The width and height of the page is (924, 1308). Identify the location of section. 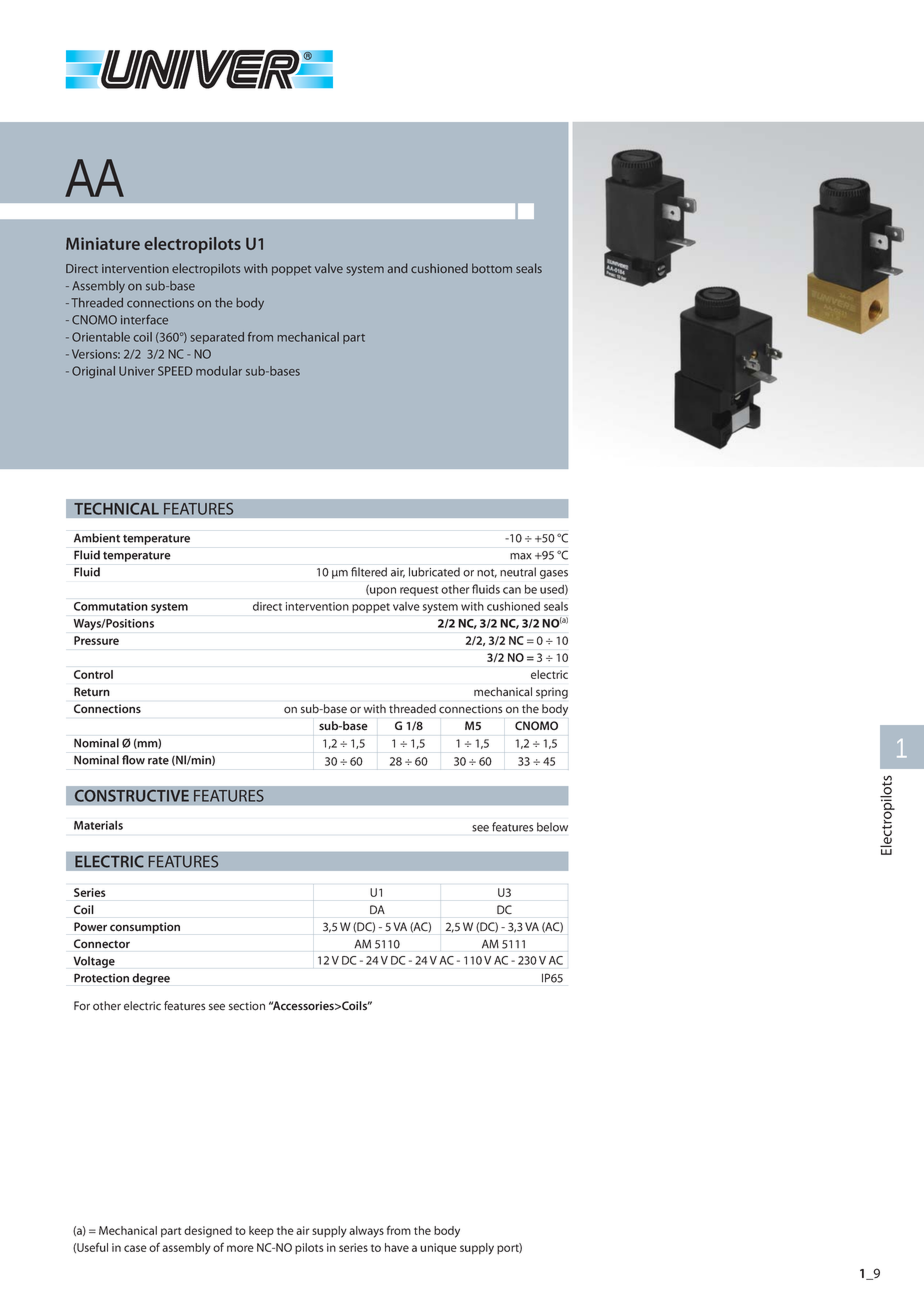
(247, 1006).
